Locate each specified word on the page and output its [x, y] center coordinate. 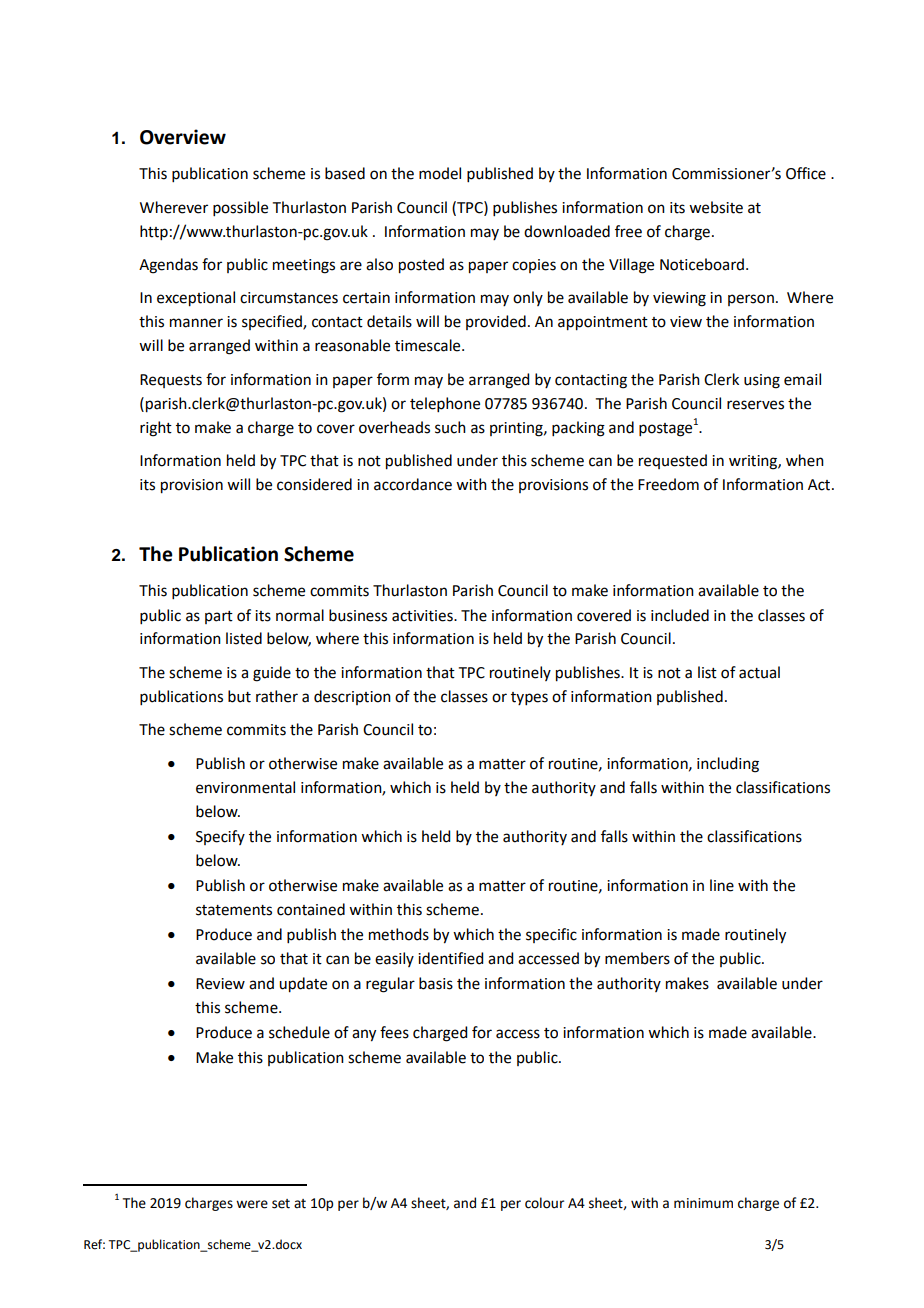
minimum [703, 1203]
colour [544, 1203]
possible [240, 208]
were [252, 1204]
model [440, 173]
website [716, 207]
